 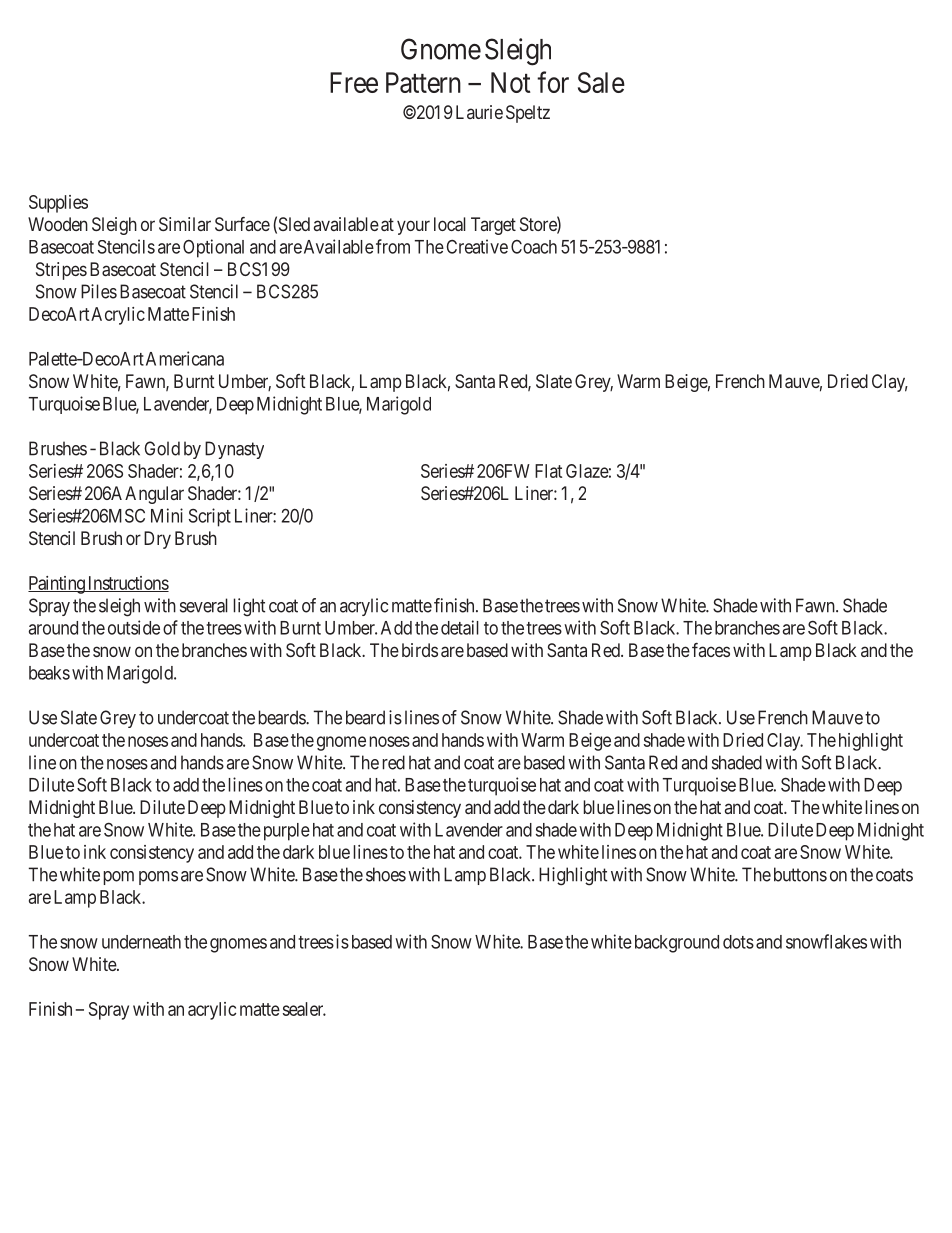 What do you see at coordinates (601, 82) in the screenshot?
I see `Sale` at bounding box center [601, 82].
